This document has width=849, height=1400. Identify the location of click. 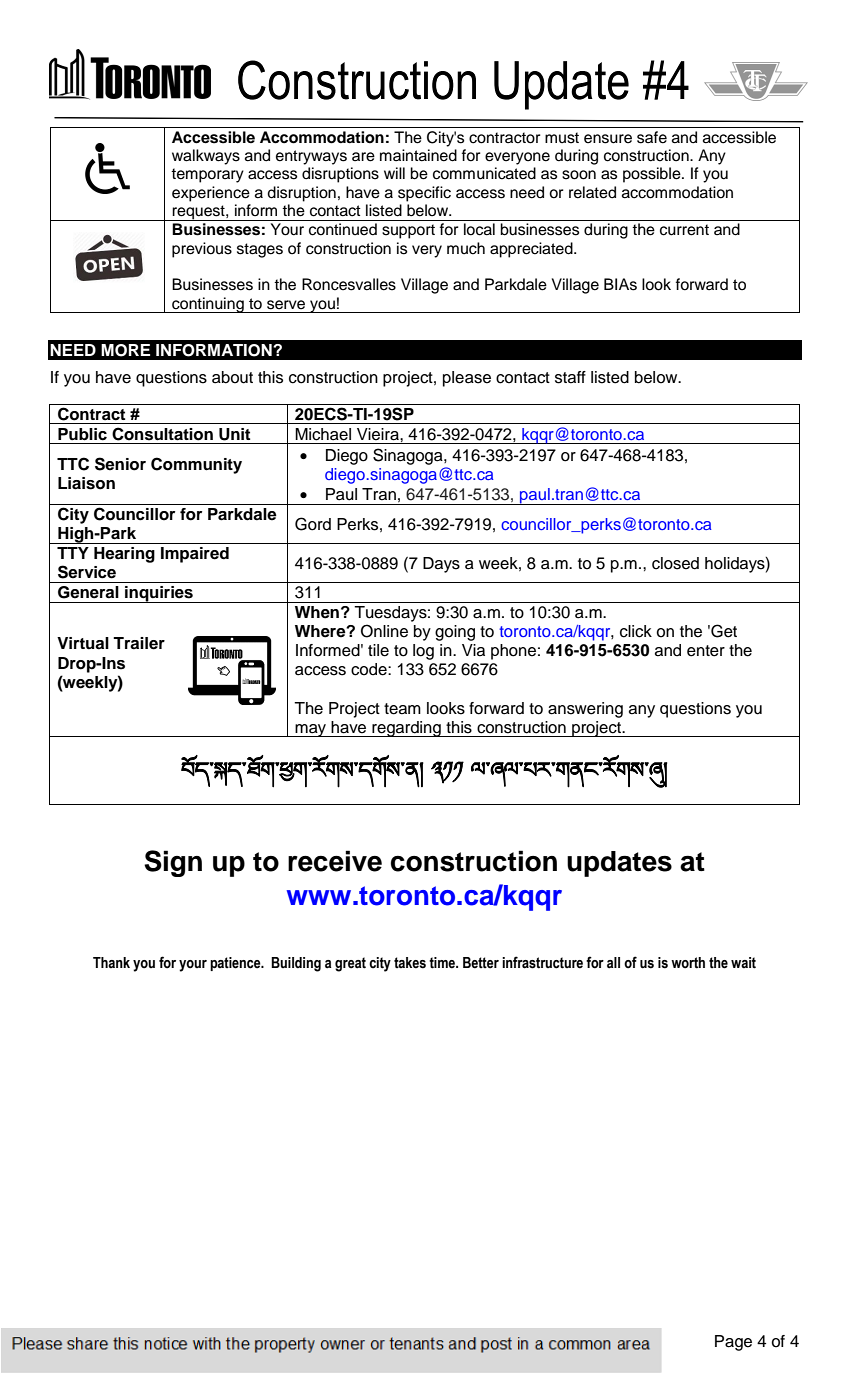
(636, 631).
